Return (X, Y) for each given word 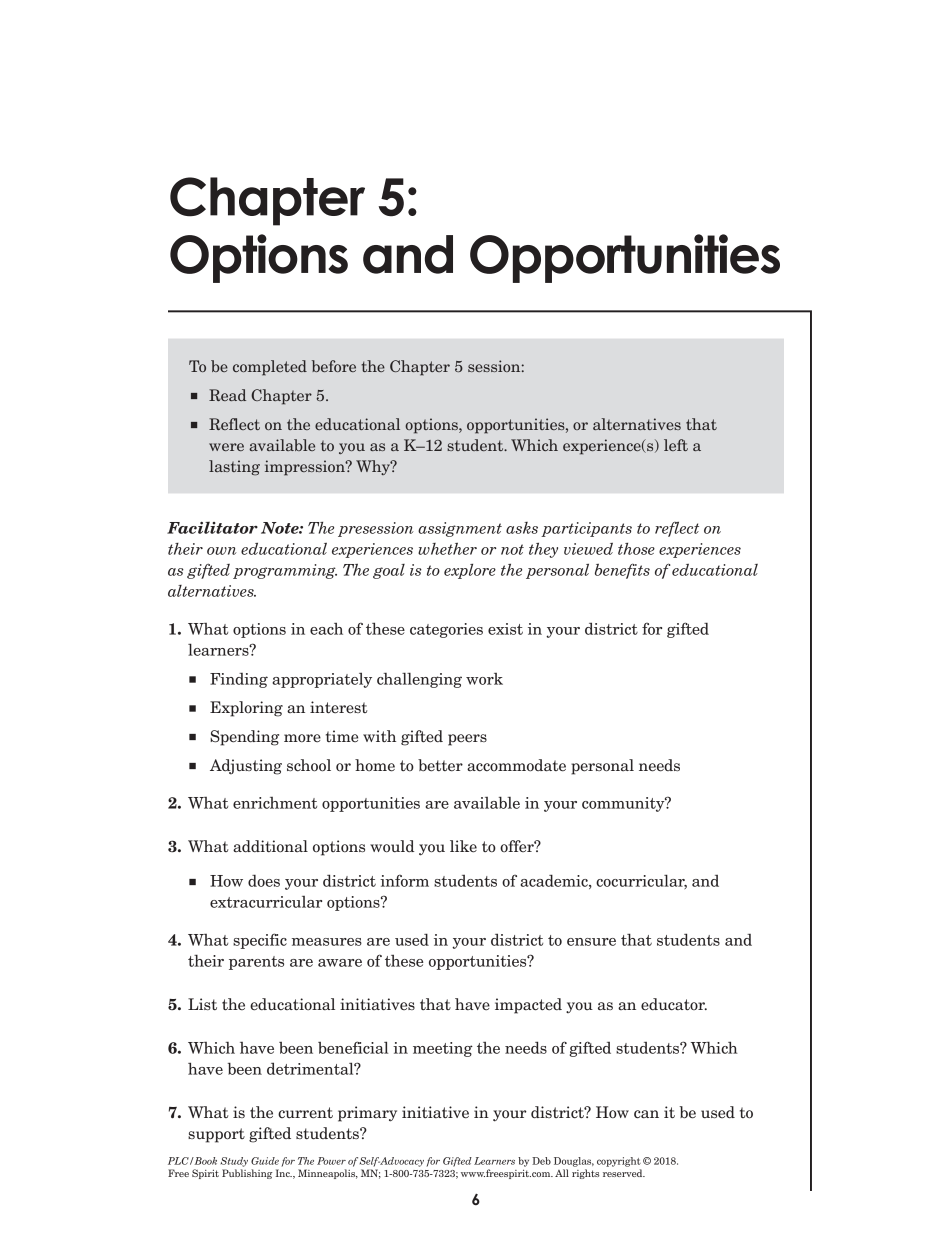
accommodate (516, 765)
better (440, 765)
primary (367, 1114)
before (334, 366)
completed (270, 368)
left (676, 445)
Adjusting (246, 767)
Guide (265, 1161)
